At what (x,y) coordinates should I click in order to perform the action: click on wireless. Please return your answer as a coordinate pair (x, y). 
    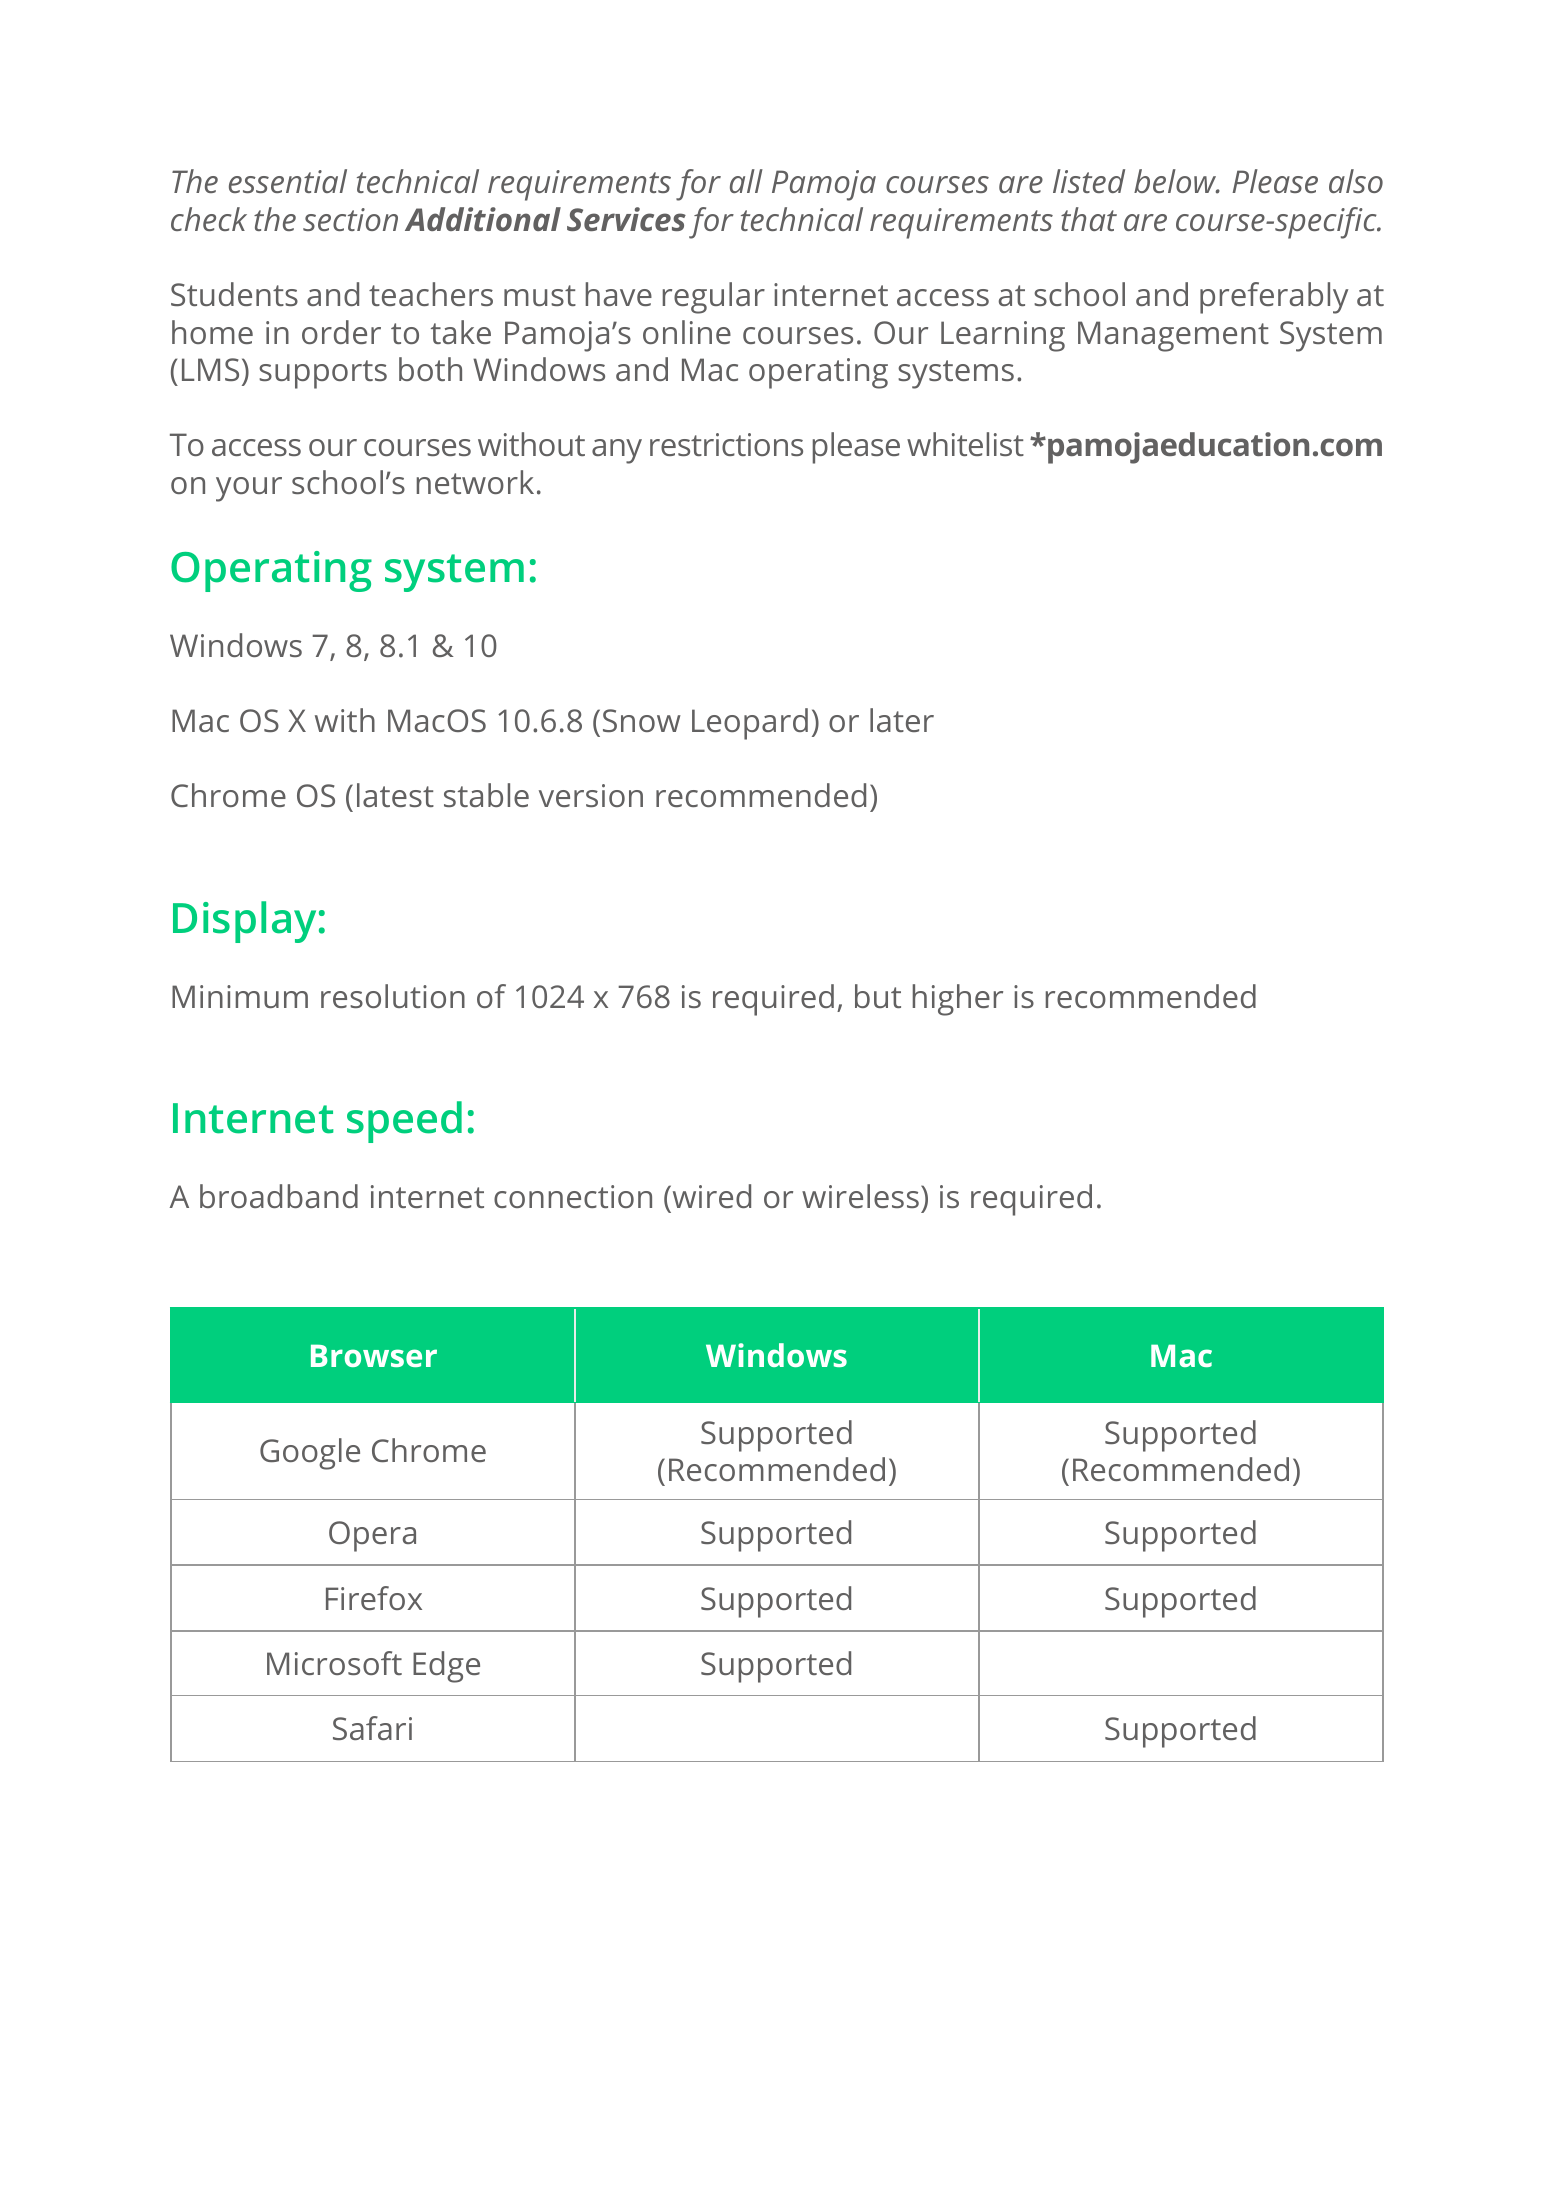
    Looking at the image, I should click on (860, 1196).
